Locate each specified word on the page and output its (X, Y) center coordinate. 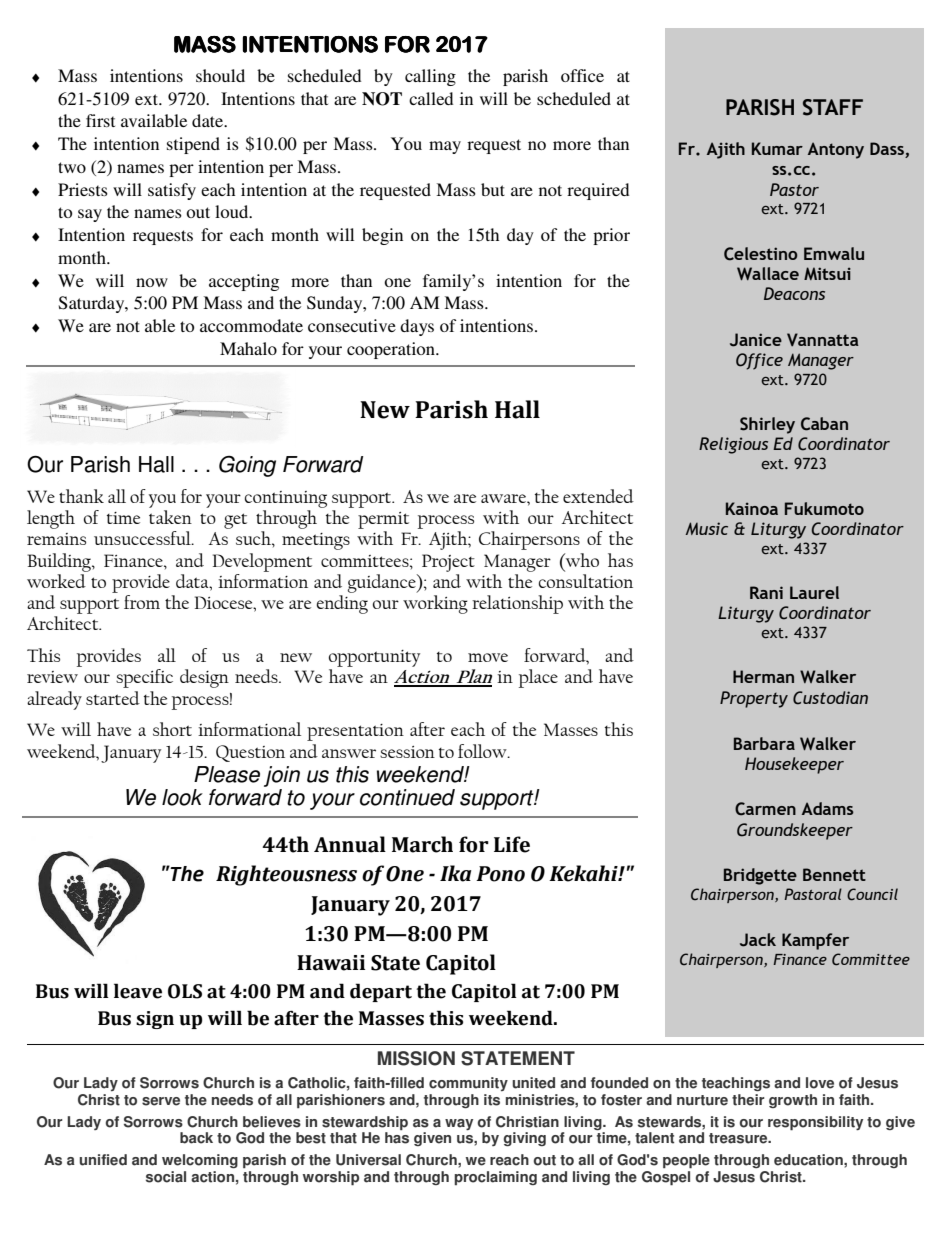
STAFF (833, 107)
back (196, 1138)
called (431, 98)
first (100, 120)
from (142, 602)
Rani (766, 592)
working (435, 604)
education (809, 1160)
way (459, 1124)
